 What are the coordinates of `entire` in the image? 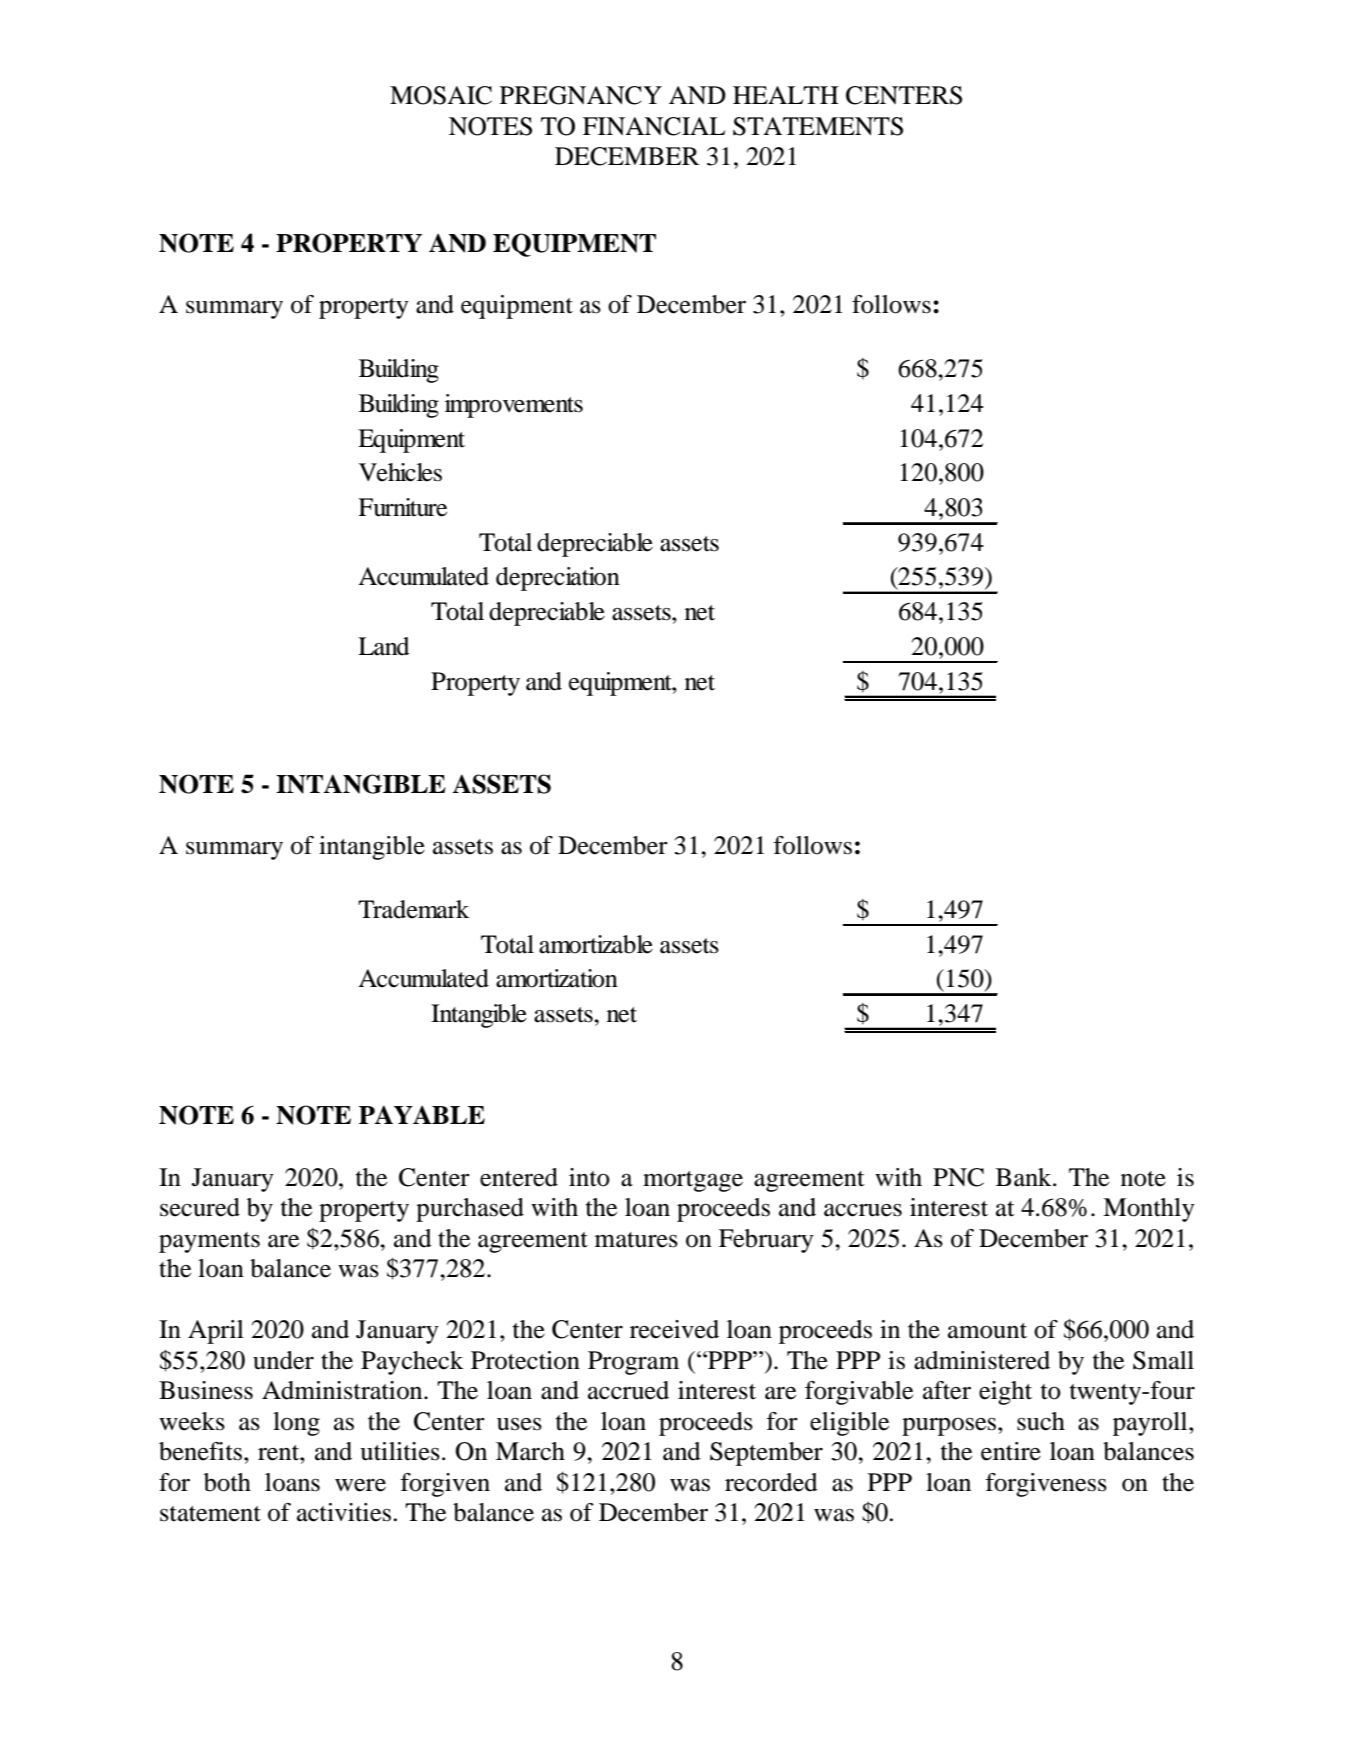 It's located at (1011, 1451).
